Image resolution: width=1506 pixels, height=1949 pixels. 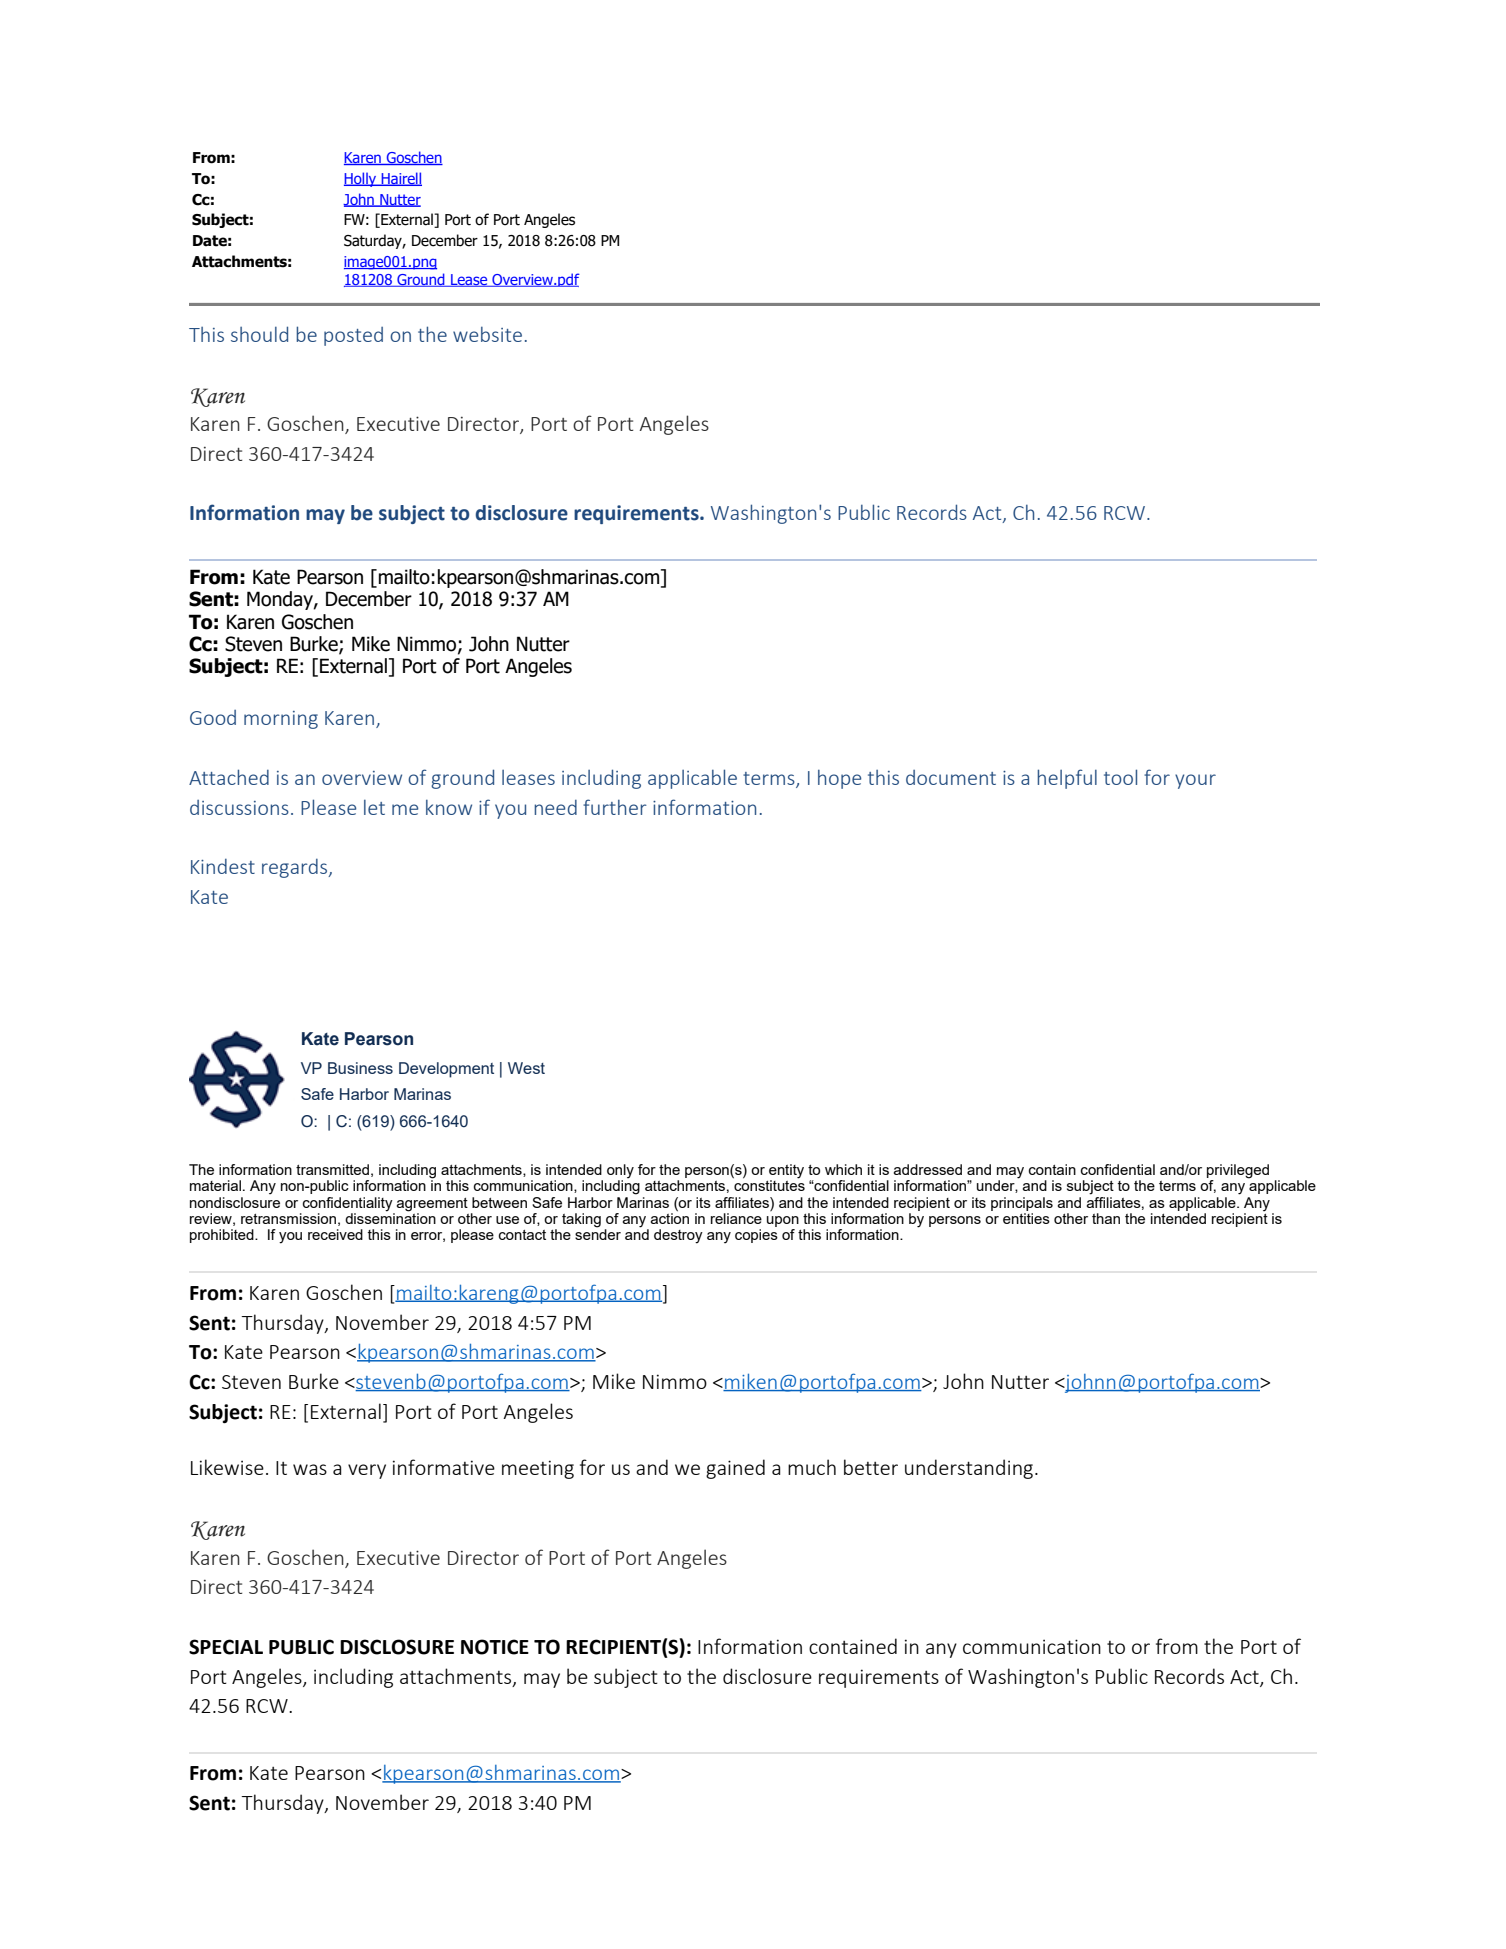 I want to click on gained, so click(x=735, y=1469).
